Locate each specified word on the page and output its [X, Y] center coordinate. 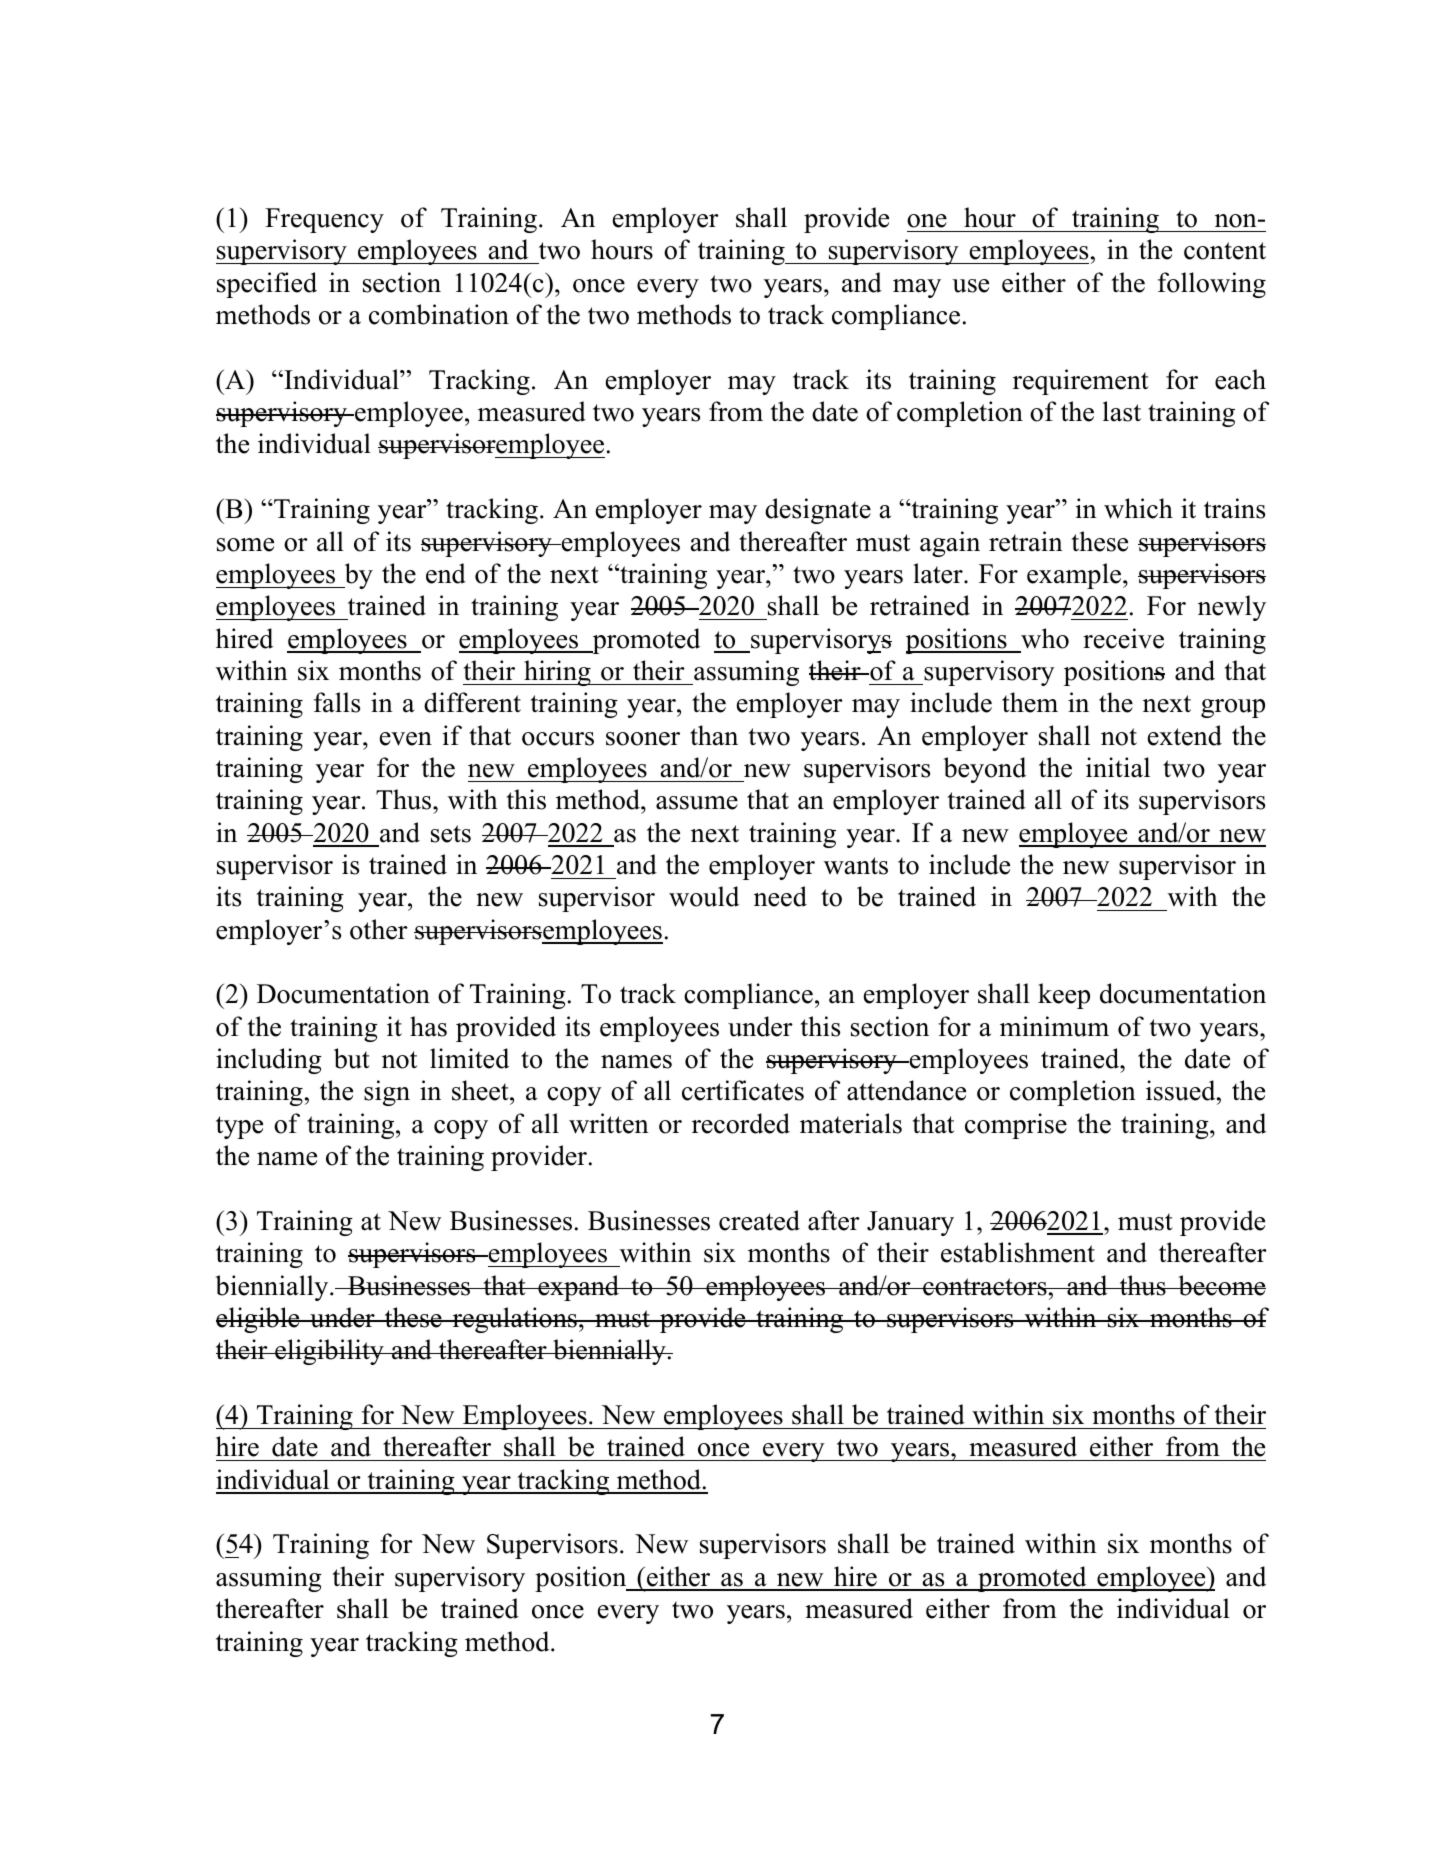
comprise [1016, 1126]
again [950, 544]
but [352, 1058]
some [245, 545]
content [1225, 251]
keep [1064, 996]
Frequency [324, 220]
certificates [743, 1090]
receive [1123, 638]
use [970, 286]
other [379, 929]
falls [337, 702]
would [704, 896]
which [1138, 508]
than [714, 735]
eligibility [329, 1352]
